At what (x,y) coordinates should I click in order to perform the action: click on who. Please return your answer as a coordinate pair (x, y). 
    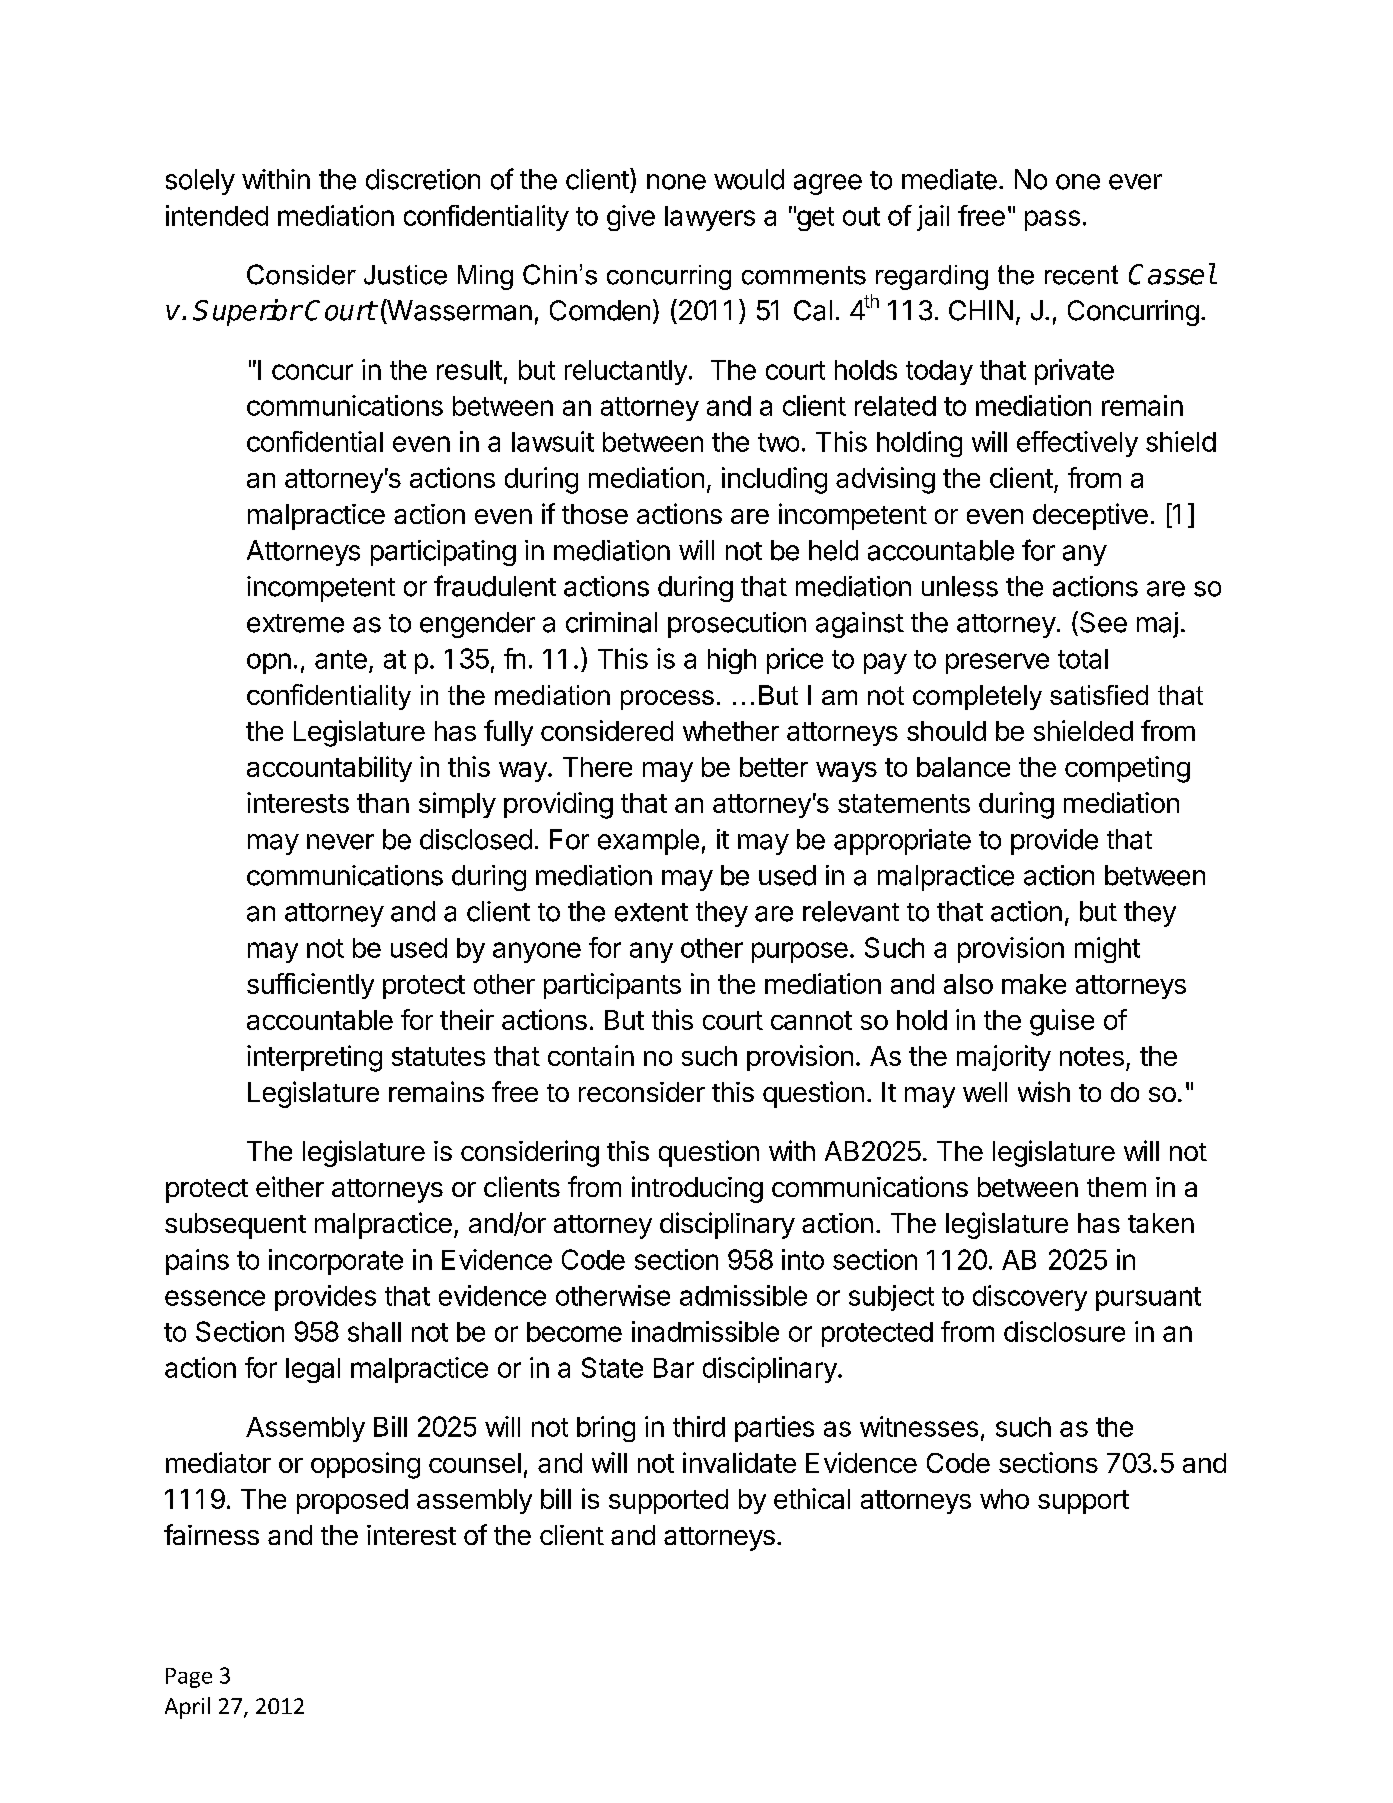
    Looking at the image, I should click on (1004, 1499).
